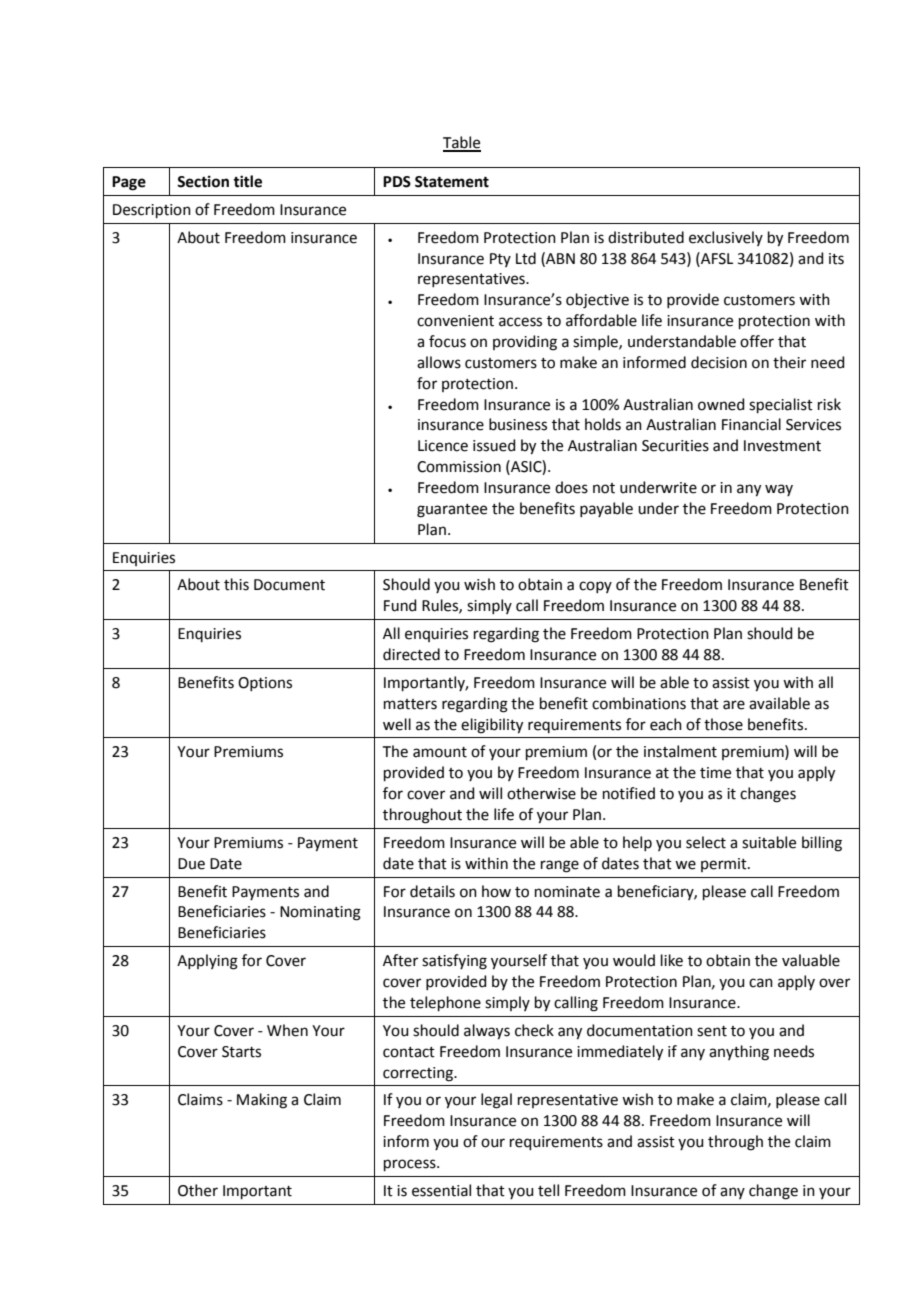 The image size is (924, 1308). Describe the element at coordinates (203, 181) in the screenshot. I see `Section` at that location.
